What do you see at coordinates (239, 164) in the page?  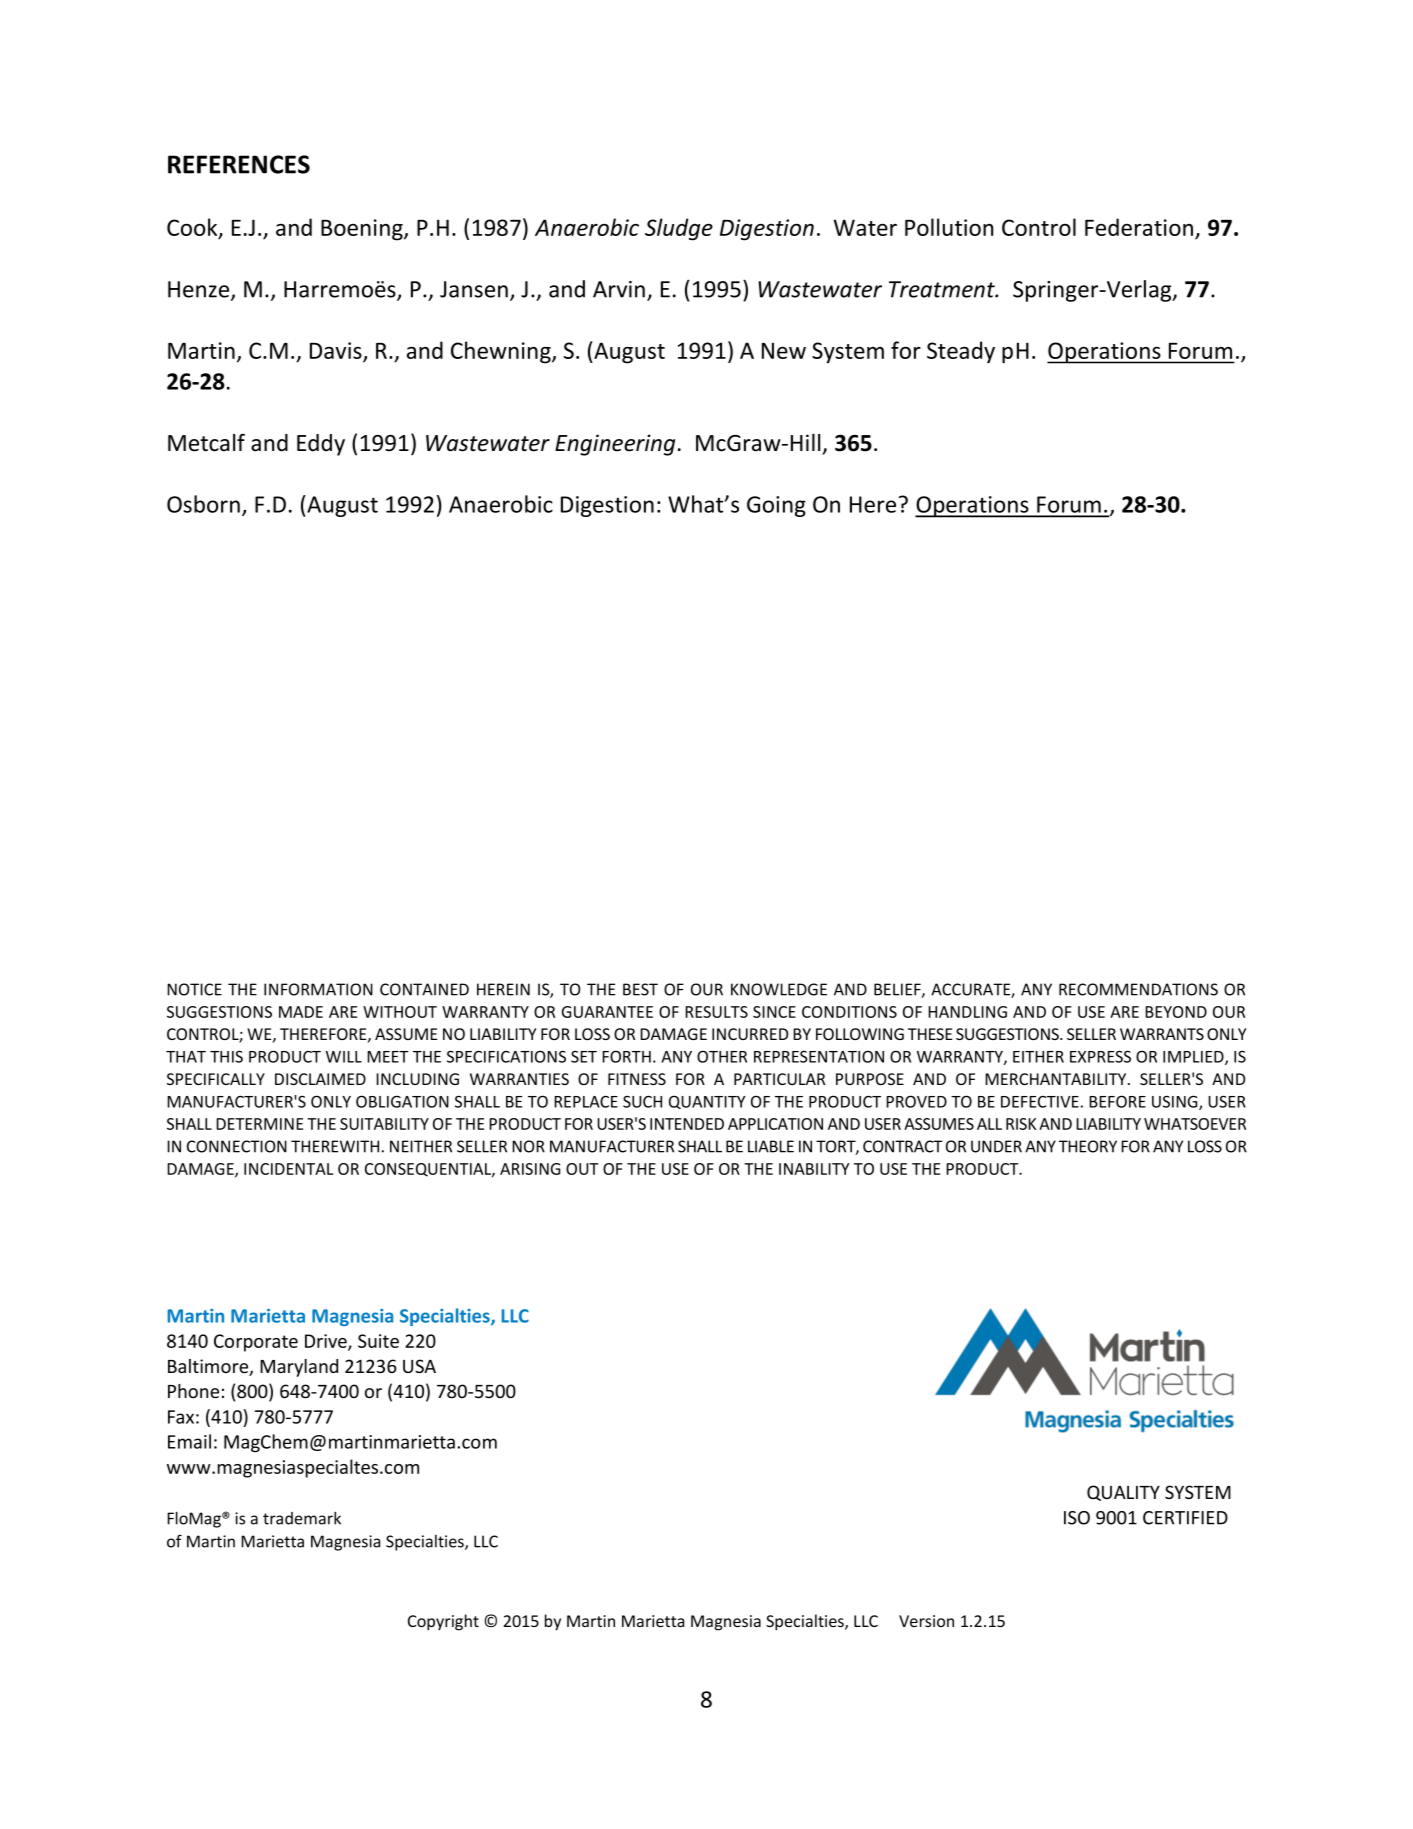 I see `REFERENCES` at bounding box center [239, 164].
